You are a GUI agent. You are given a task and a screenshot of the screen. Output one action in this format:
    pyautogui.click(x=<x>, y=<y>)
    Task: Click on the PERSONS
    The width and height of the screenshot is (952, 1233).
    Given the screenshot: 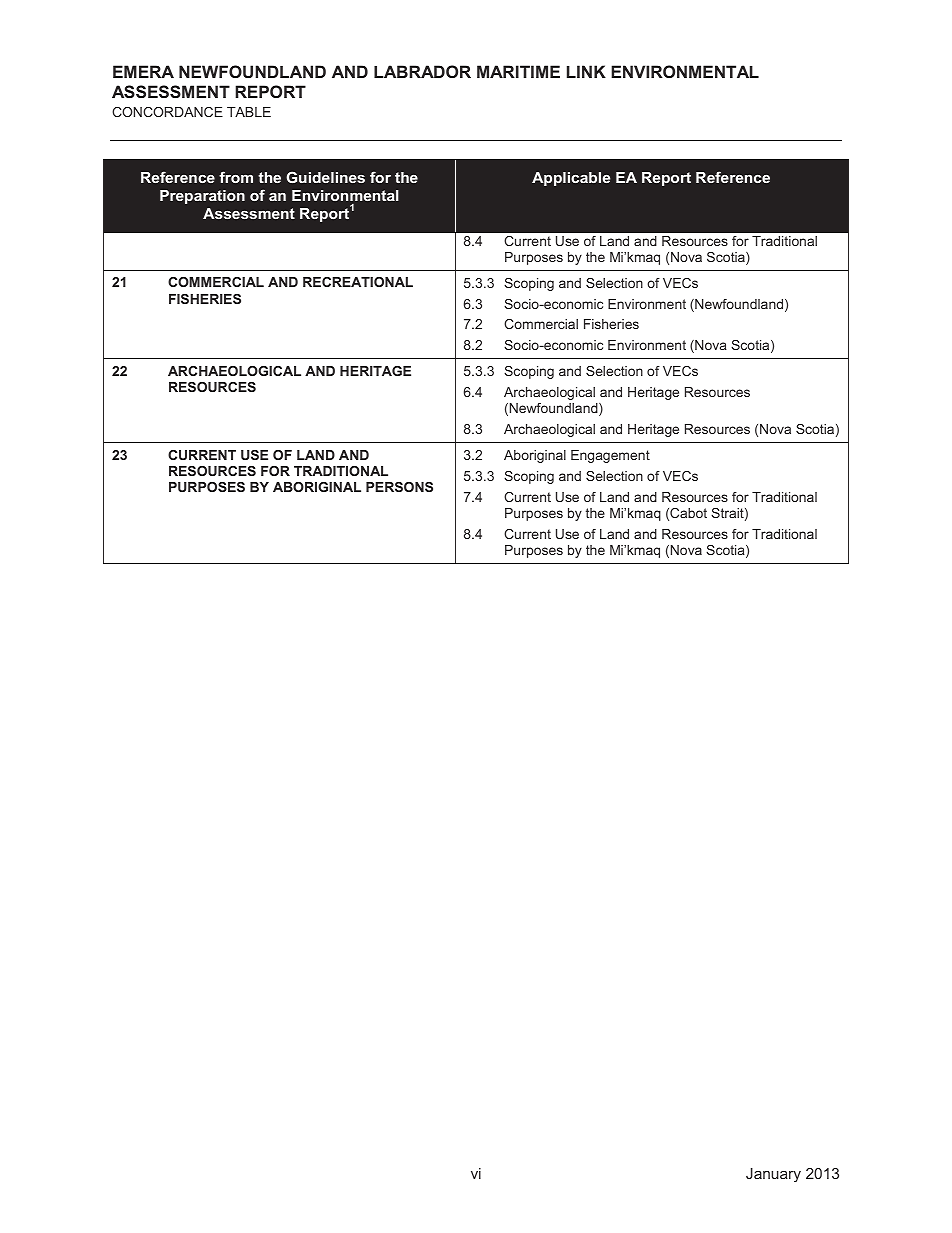 What is the action you would take?
    pyautogui.click(x=399, y=487)
